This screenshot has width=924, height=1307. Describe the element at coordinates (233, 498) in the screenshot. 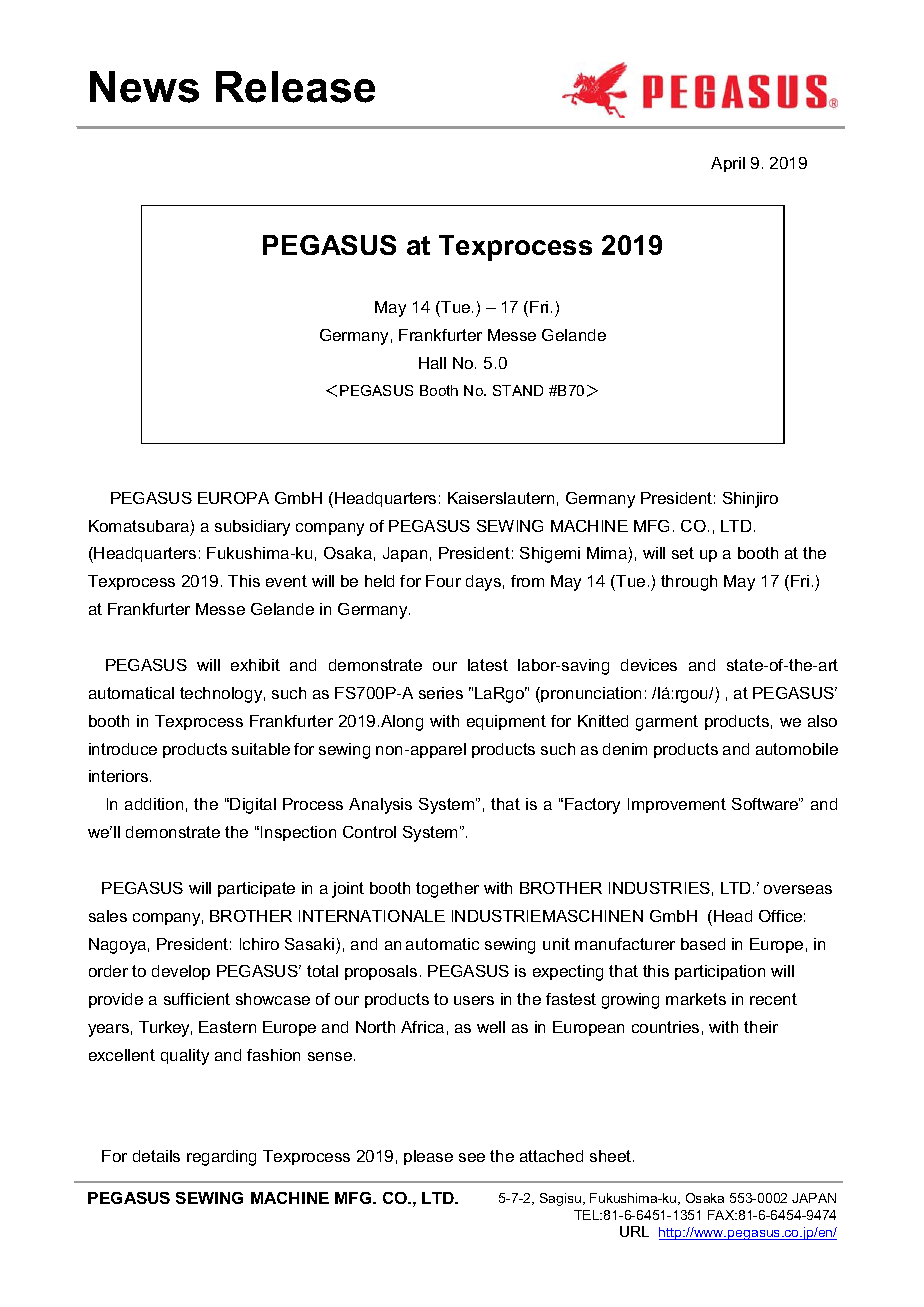

I see `EUROPA` at that location.
